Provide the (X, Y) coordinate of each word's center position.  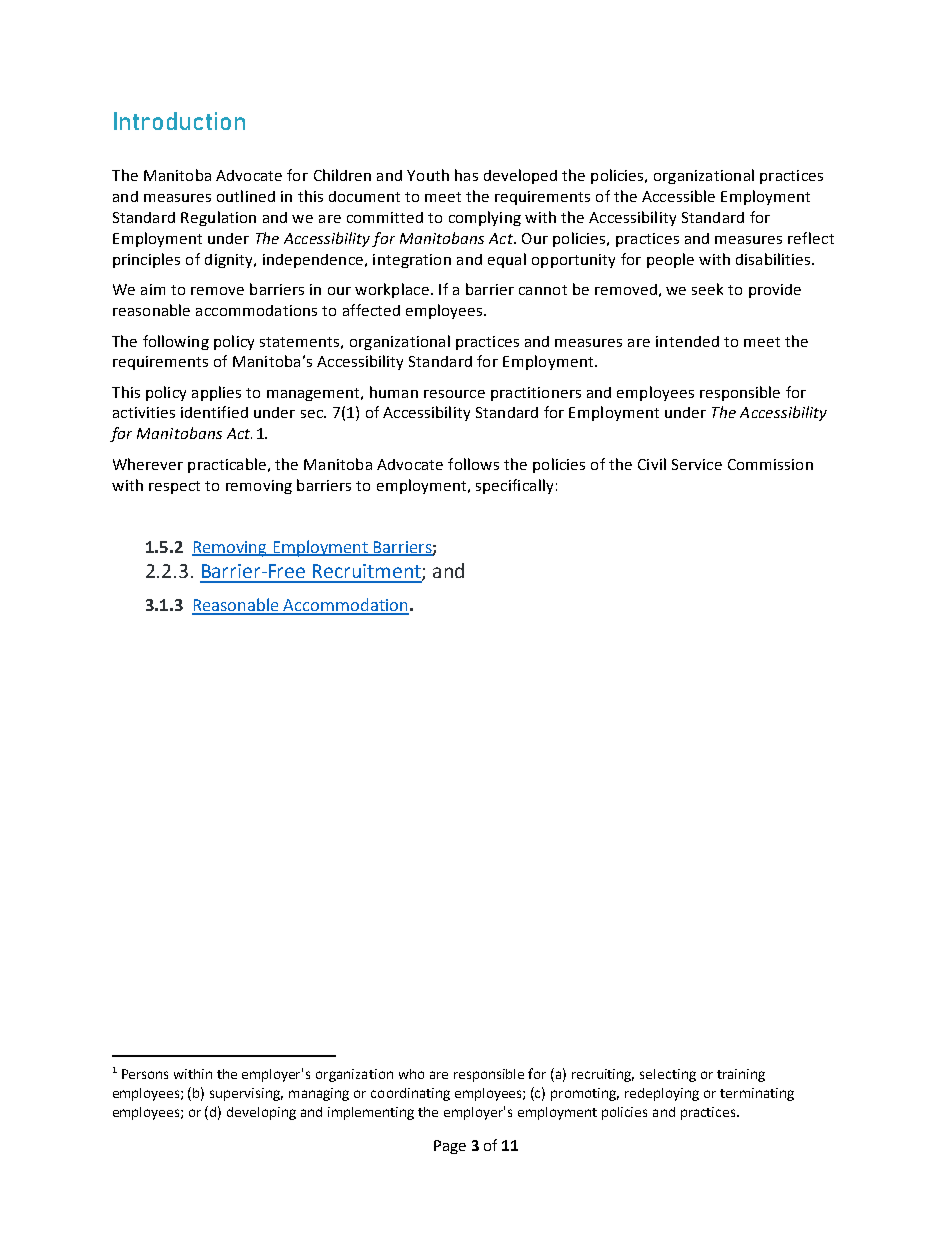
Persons (145, 1074)
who (411, 1074)
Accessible (678, 196)
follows (473, 464)
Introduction (179, 121)
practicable (227, 465)
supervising (246, 1094)
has (466, 175)
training (741, 1075)
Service (697, 464)
